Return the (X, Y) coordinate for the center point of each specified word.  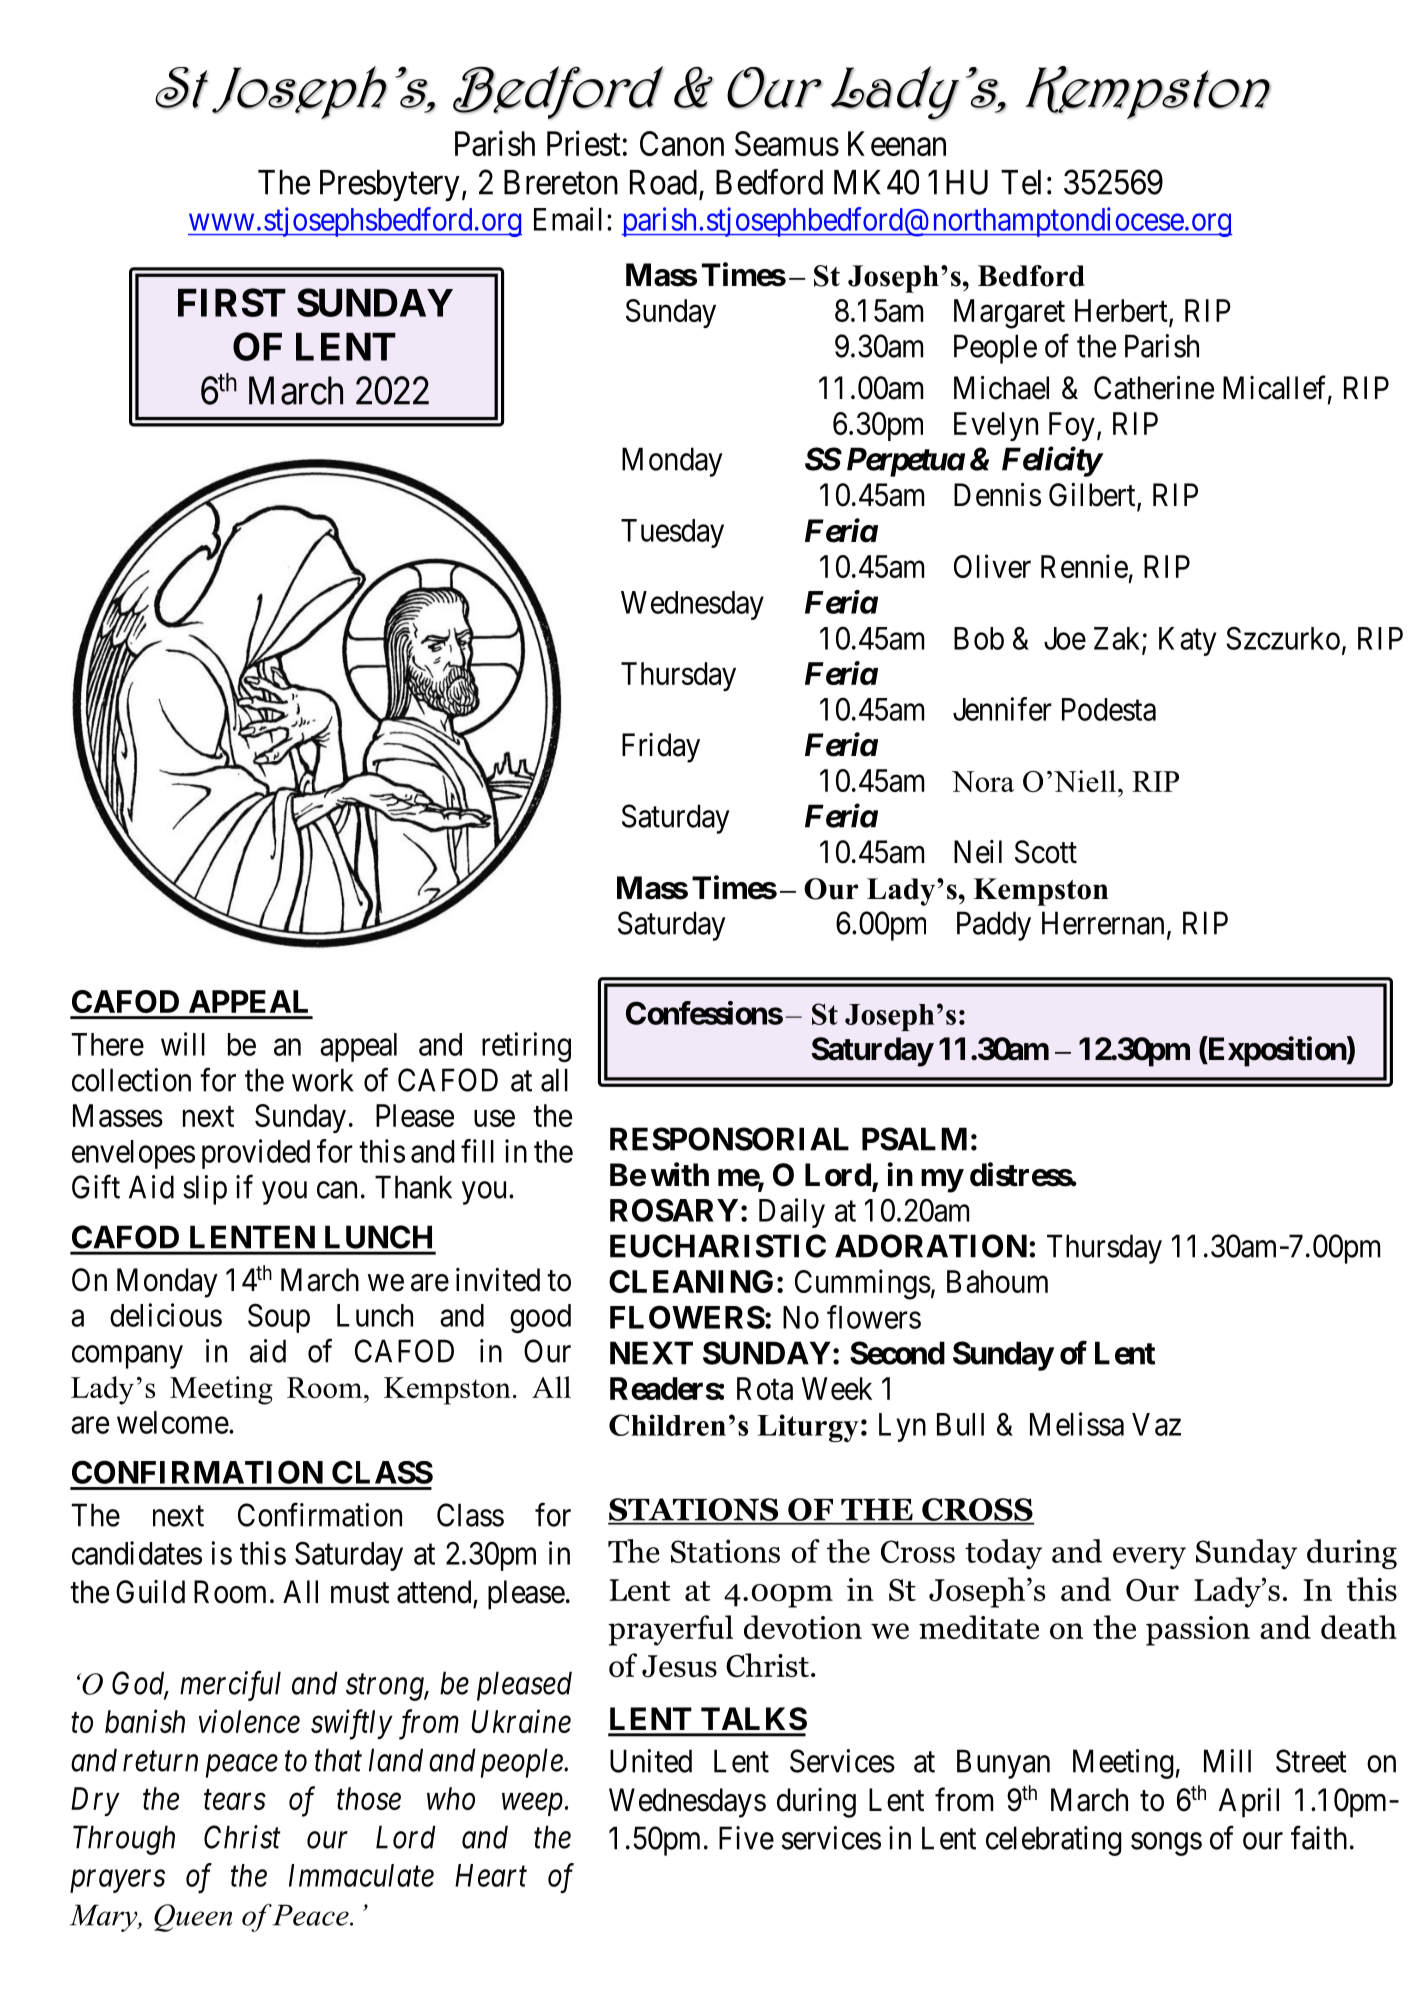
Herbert (1122, 311)
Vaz (1156, 1424)
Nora (983, 781)
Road (663, 182)
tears (235, 1800)
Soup (279, 1318)
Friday (661, 748)
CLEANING (691, 1281)
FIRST (232, 302)
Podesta (1109, 709)
